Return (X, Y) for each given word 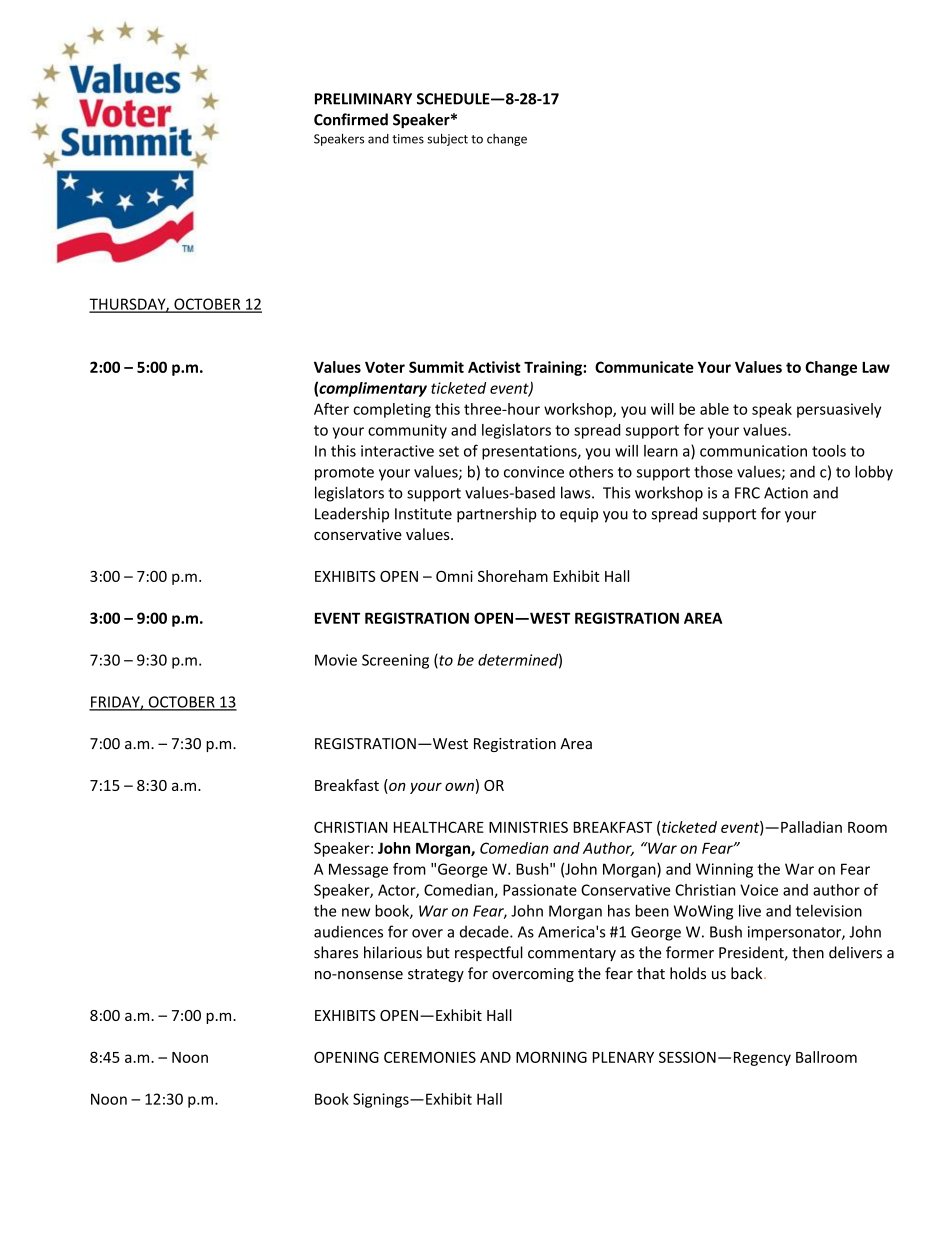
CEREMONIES (430, 1057)
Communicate (644, 367)
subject (447, 140)
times (408, 139)
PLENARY (623, 1057)
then (808, 952)
